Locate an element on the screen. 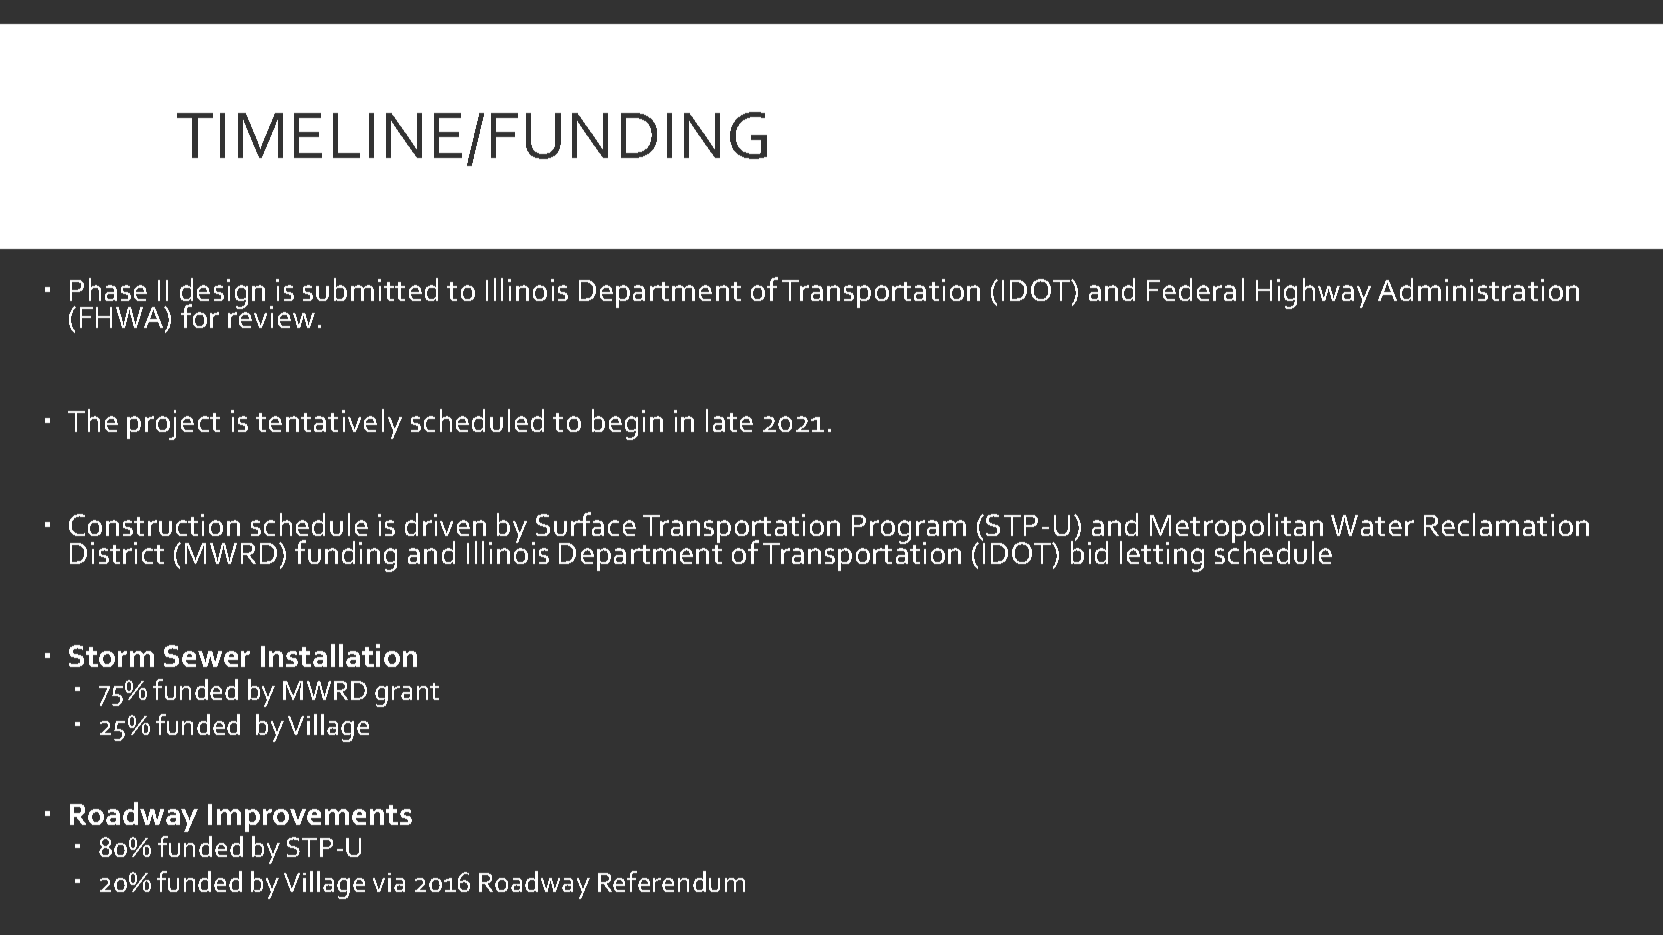 This screenshot has height=935, width=1663. tentatively is located at coordinates (329, 424).
